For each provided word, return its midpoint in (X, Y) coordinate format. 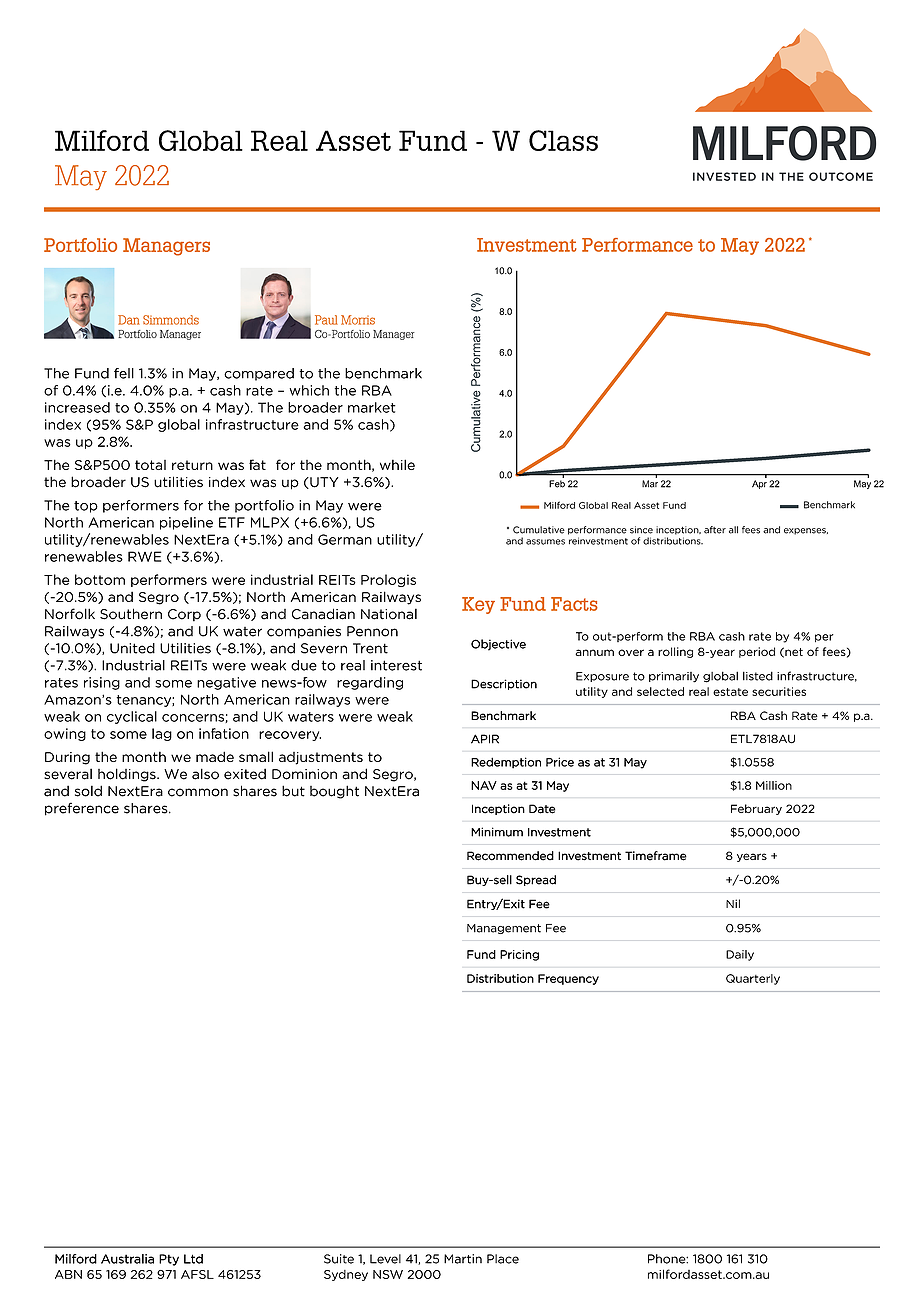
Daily (740, 955)
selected (660, 691)
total (150, 465)
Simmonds (171, 320)
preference (82, 809)
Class (563, 140)
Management (504, 929)
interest (396, 665)
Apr (759, 484)
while (397, 464)
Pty (169, 1260)
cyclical (132, 717)
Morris (358, 320)
